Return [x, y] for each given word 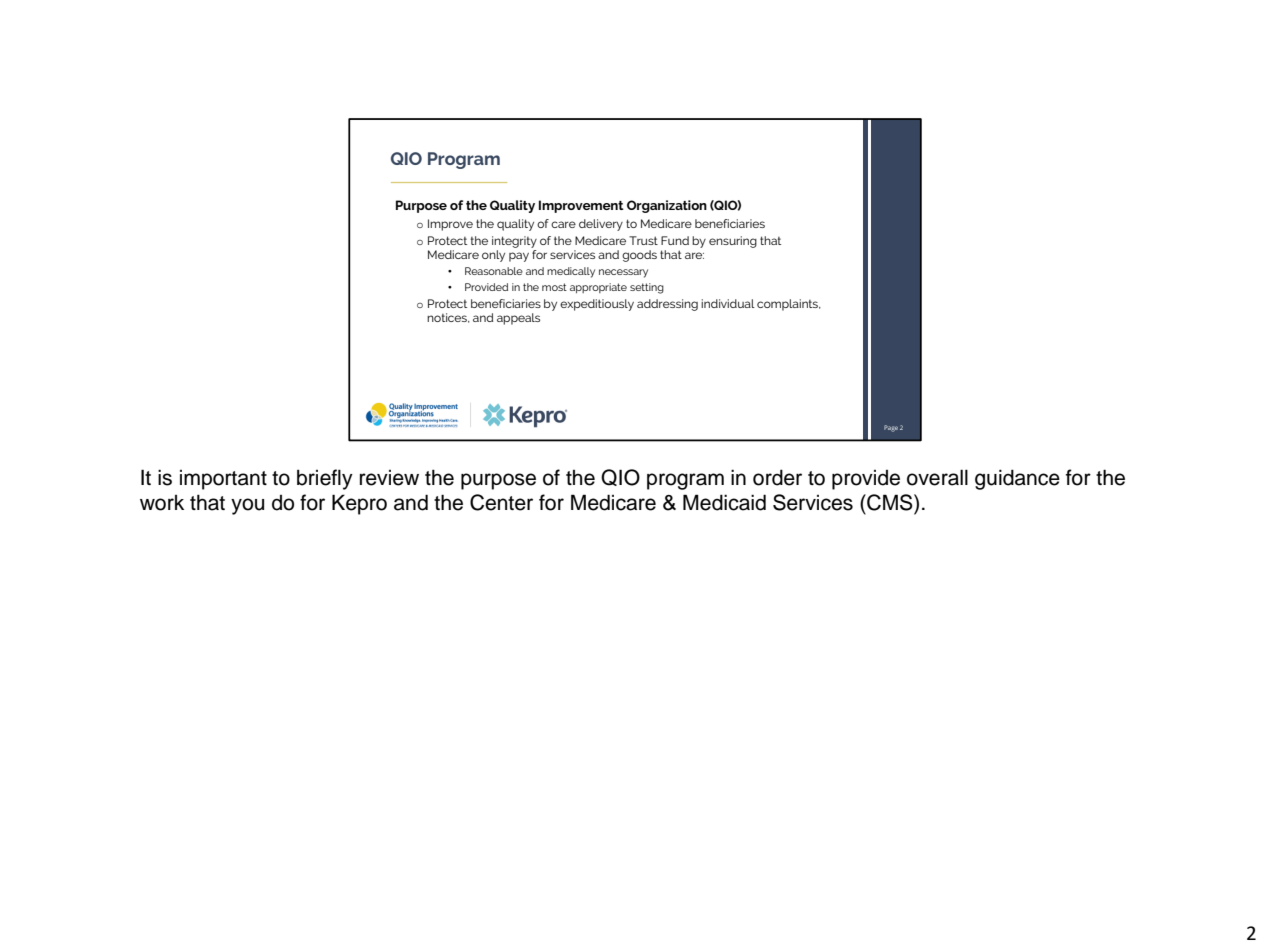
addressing [667, 305]
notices [448, 318]
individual [728, 303]
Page [891, 428]
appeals [518, 319]
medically [571, 272]
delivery [601, 225]
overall [937, 477]
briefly [325, 479]
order [777, 477]
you [247, 506]
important [223, 480]
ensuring [733, 242]
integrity [514, 242]
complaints [788, 305]
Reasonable [494, 271]
